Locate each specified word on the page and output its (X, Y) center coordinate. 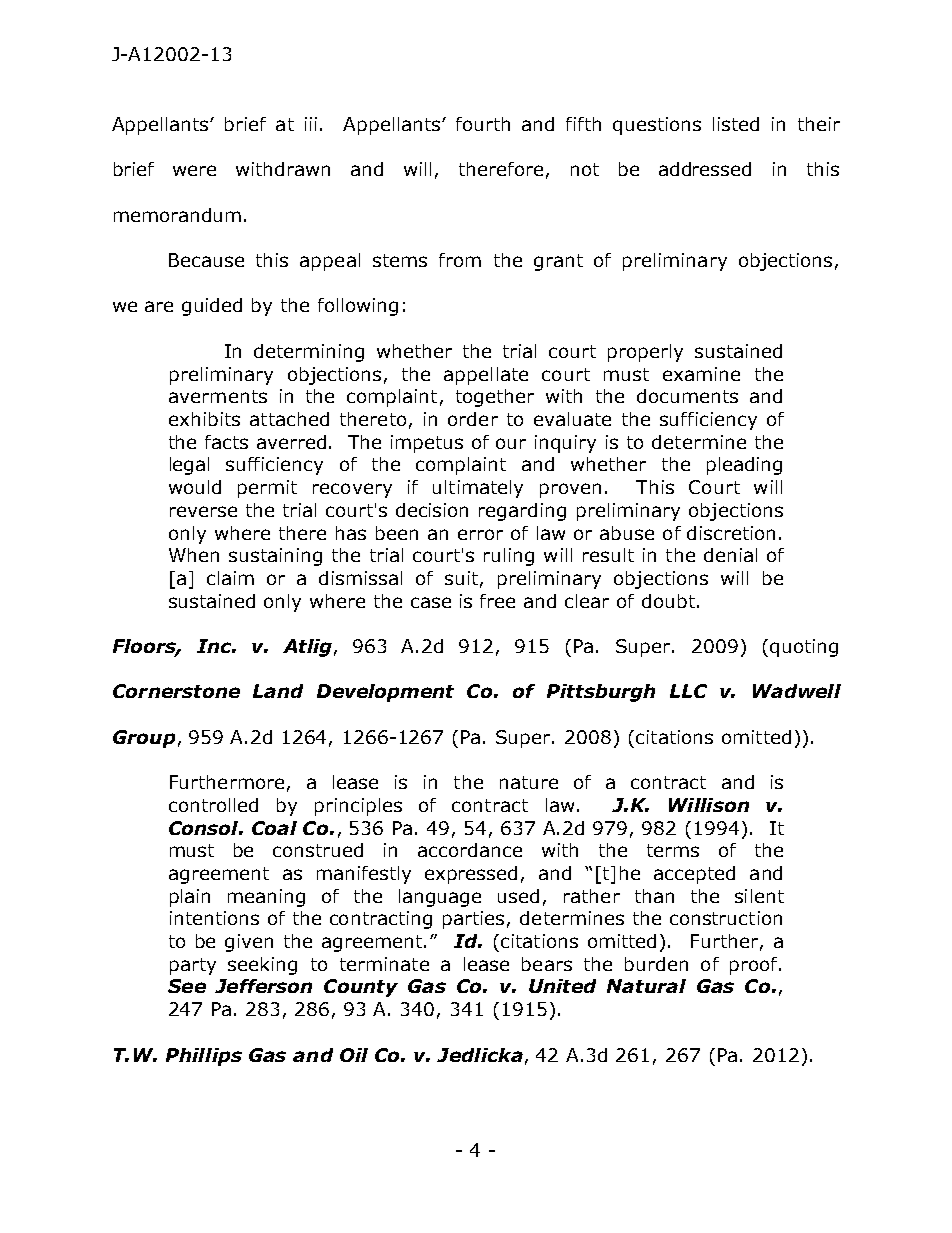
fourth (483, 124)
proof (755, 966)
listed (736, 124)
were (194, 170)
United (562, 986)
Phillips (204, 1057)
